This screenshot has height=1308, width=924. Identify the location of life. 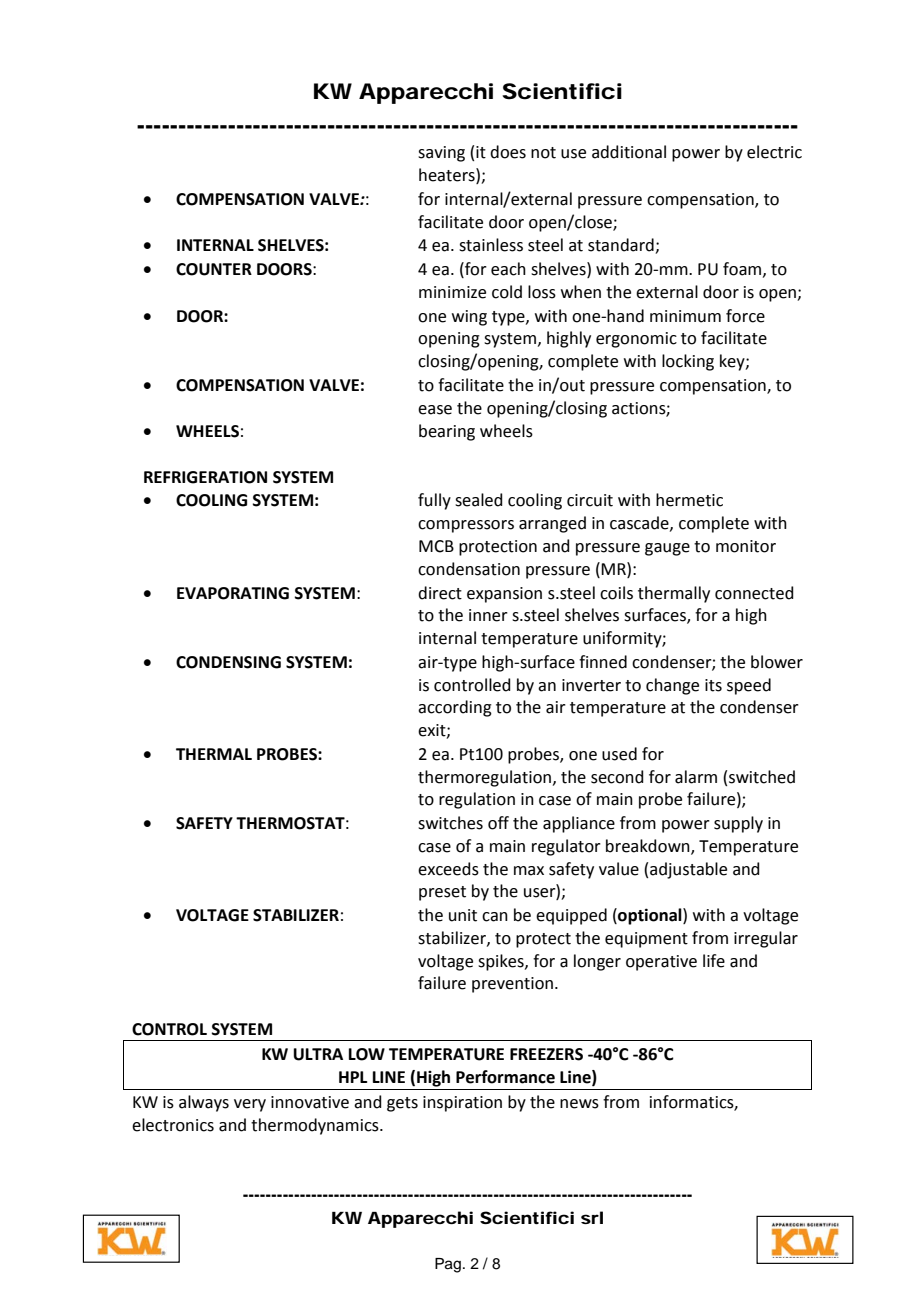
(714, 961).
